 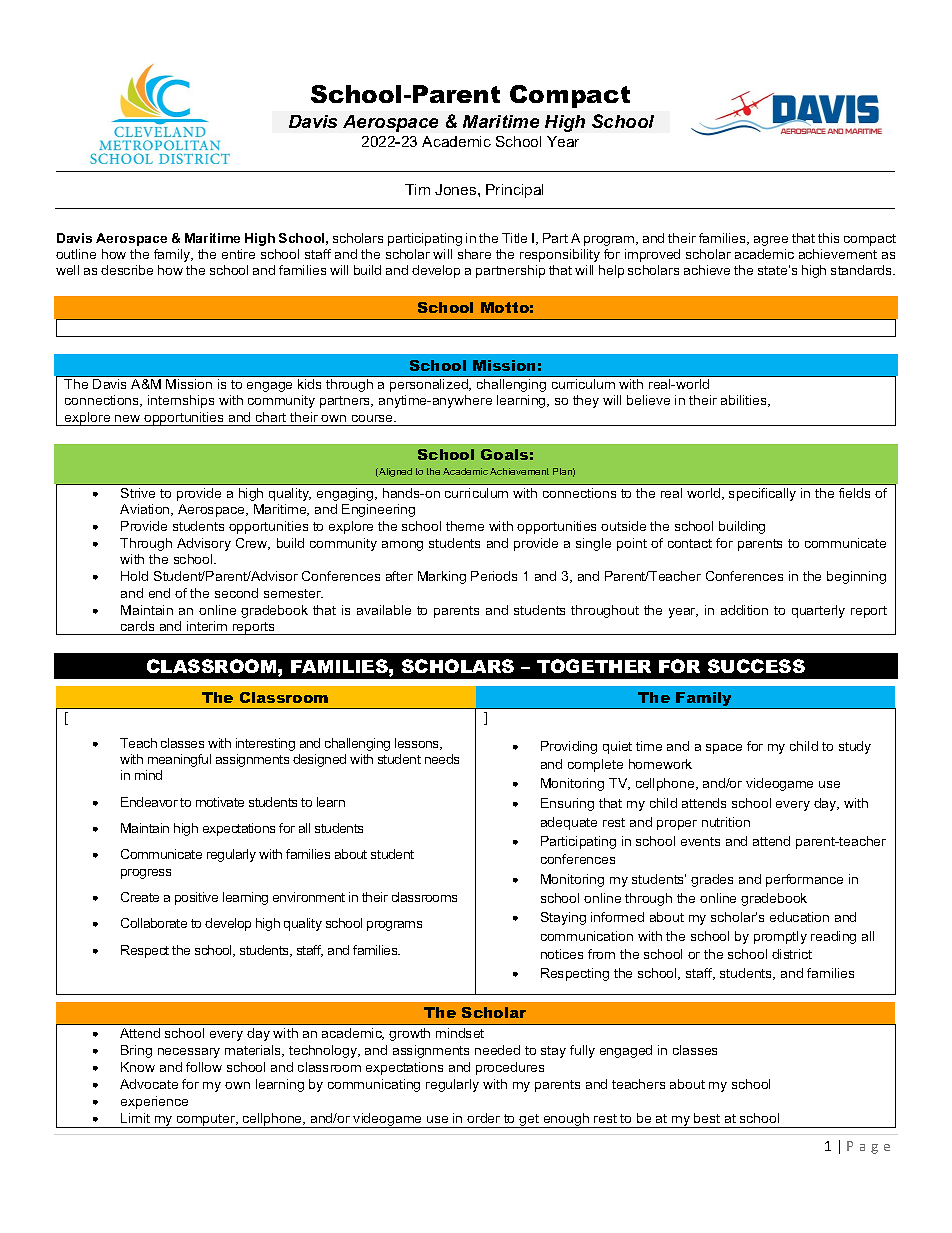 I want to click on cards, so click(x=137, y=626).
